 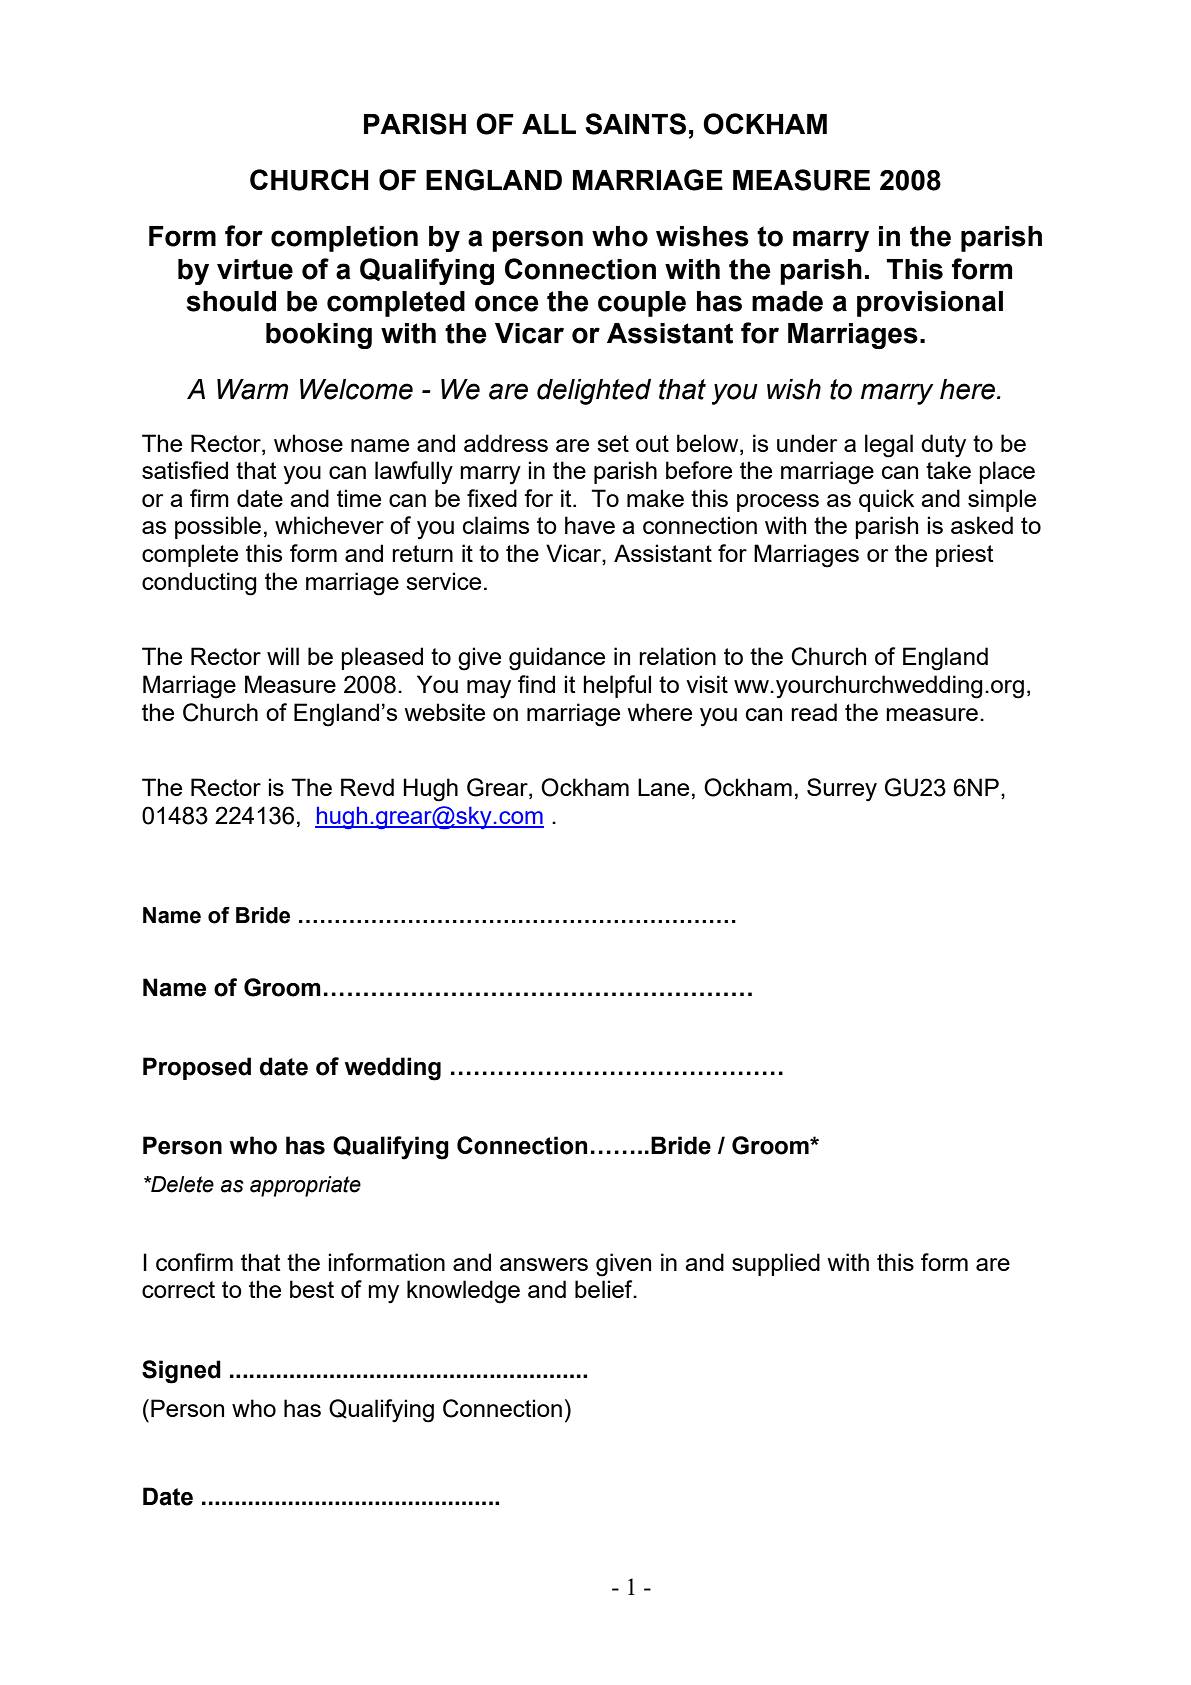 What do you see at coordinates (635, 124) in the image?
I see `SAINTS` at bounding box center [635, 124].
